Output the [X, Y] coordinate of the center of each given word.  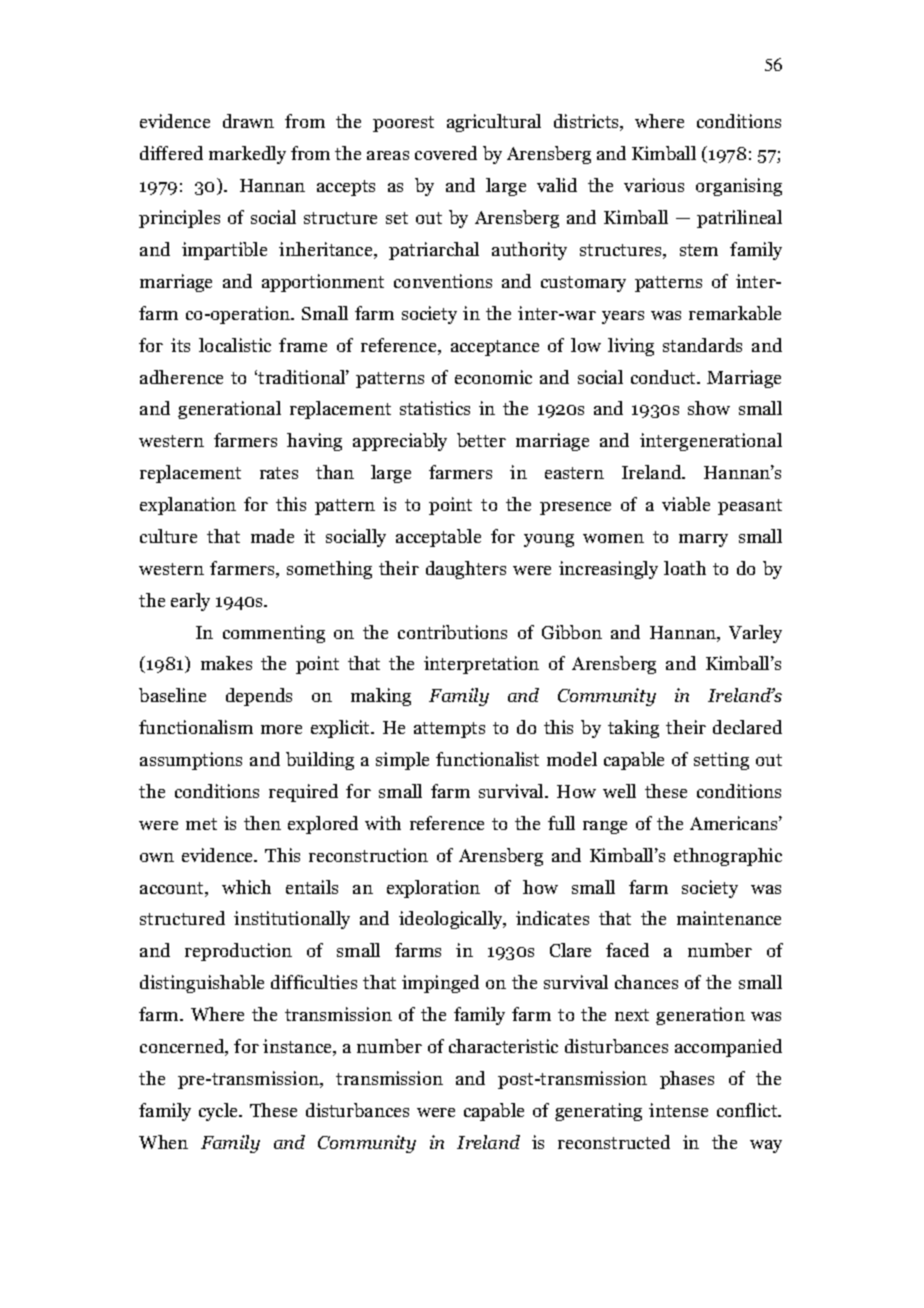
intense [678, 1110]
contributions [452, 632]
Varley [755, 634]
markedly [247, 155]
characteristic [503, 1046]
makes [226, 663]
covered [446, 153]
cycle [220, 1112]
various [654, 185]
